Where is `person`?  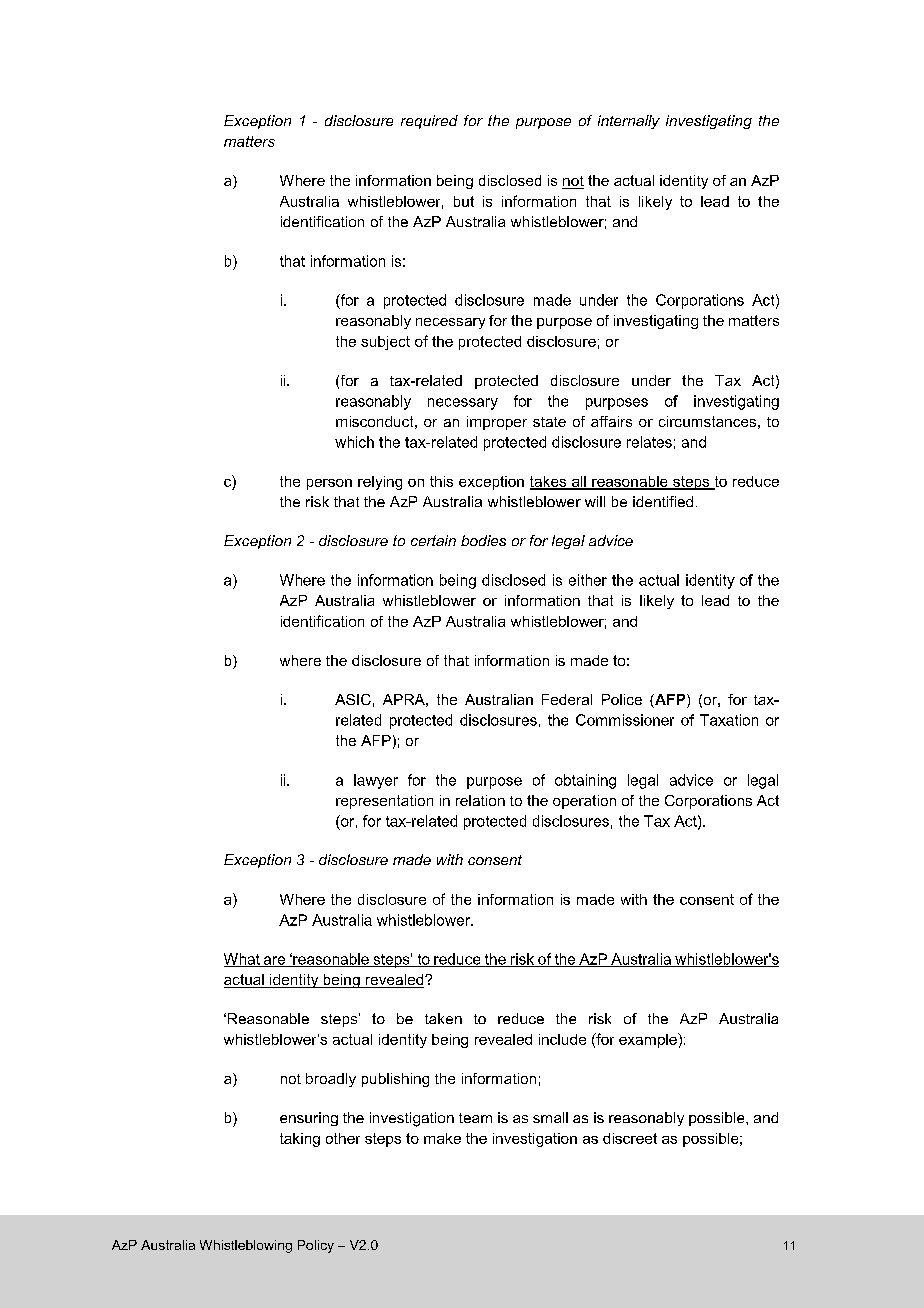
person is located at coordinates (329, 484).
